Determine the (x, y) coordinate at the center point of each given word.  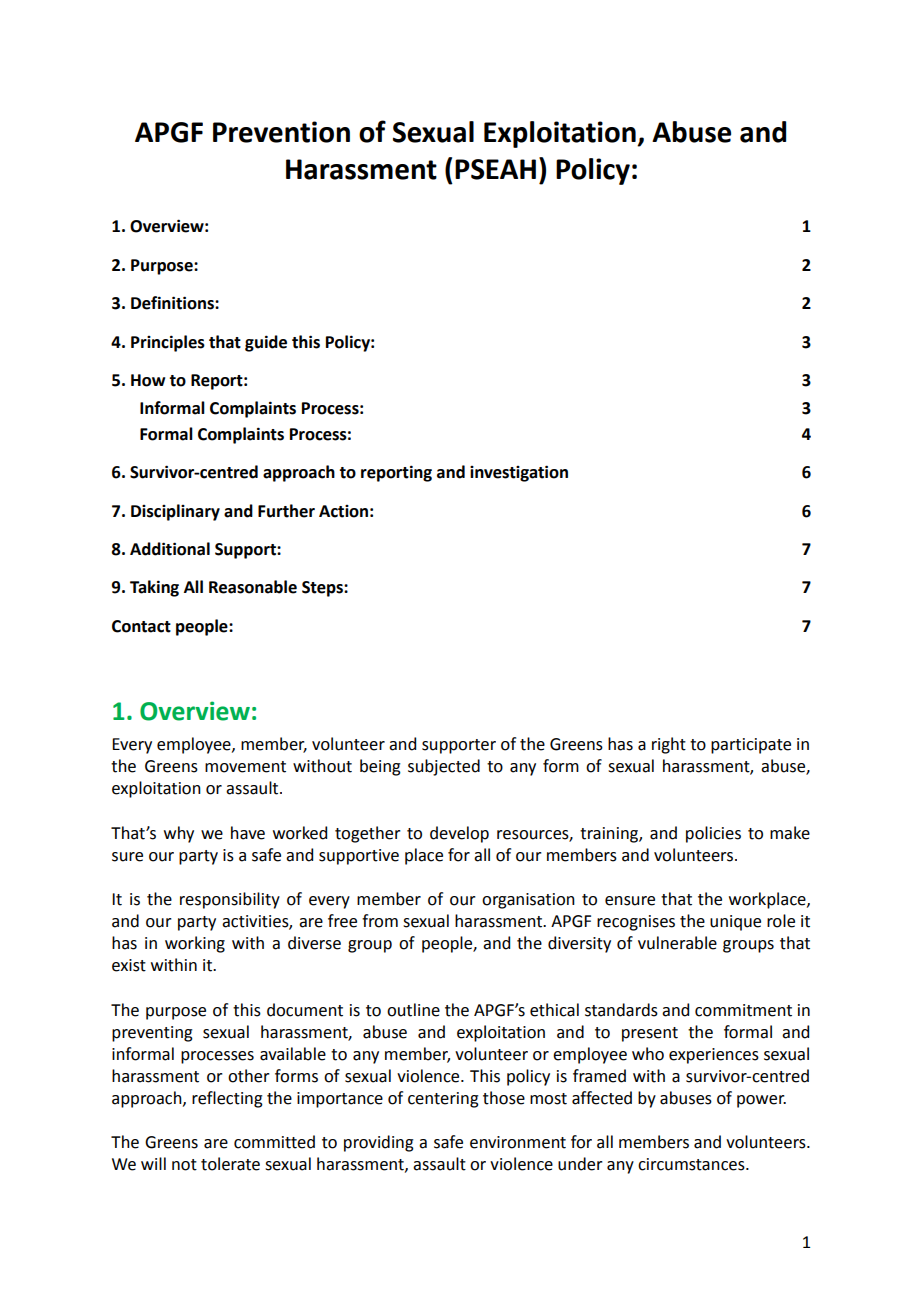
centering (443, 1100)
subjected (444, 767)
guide (266, 343)
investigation (519, 473)
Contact (141, 626)
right (669, 745)
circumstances (692, 1164)
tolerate (230, 1164)
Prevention (281, 132)
